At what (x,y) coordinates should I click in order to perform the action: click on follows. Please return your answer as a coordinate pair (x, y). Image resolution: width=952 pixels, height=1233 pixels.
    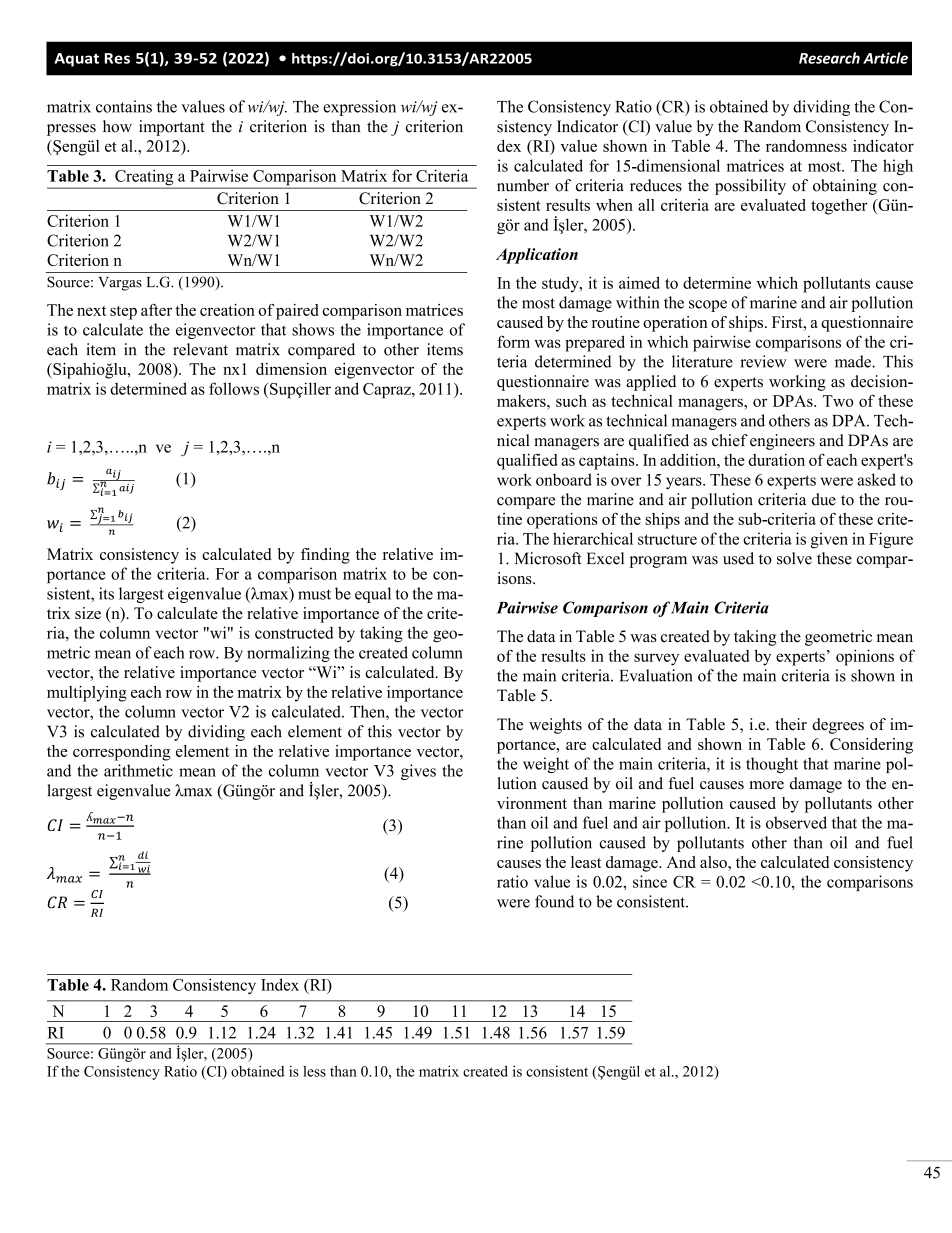
    Looking at the image, I should click on (234, 388).
